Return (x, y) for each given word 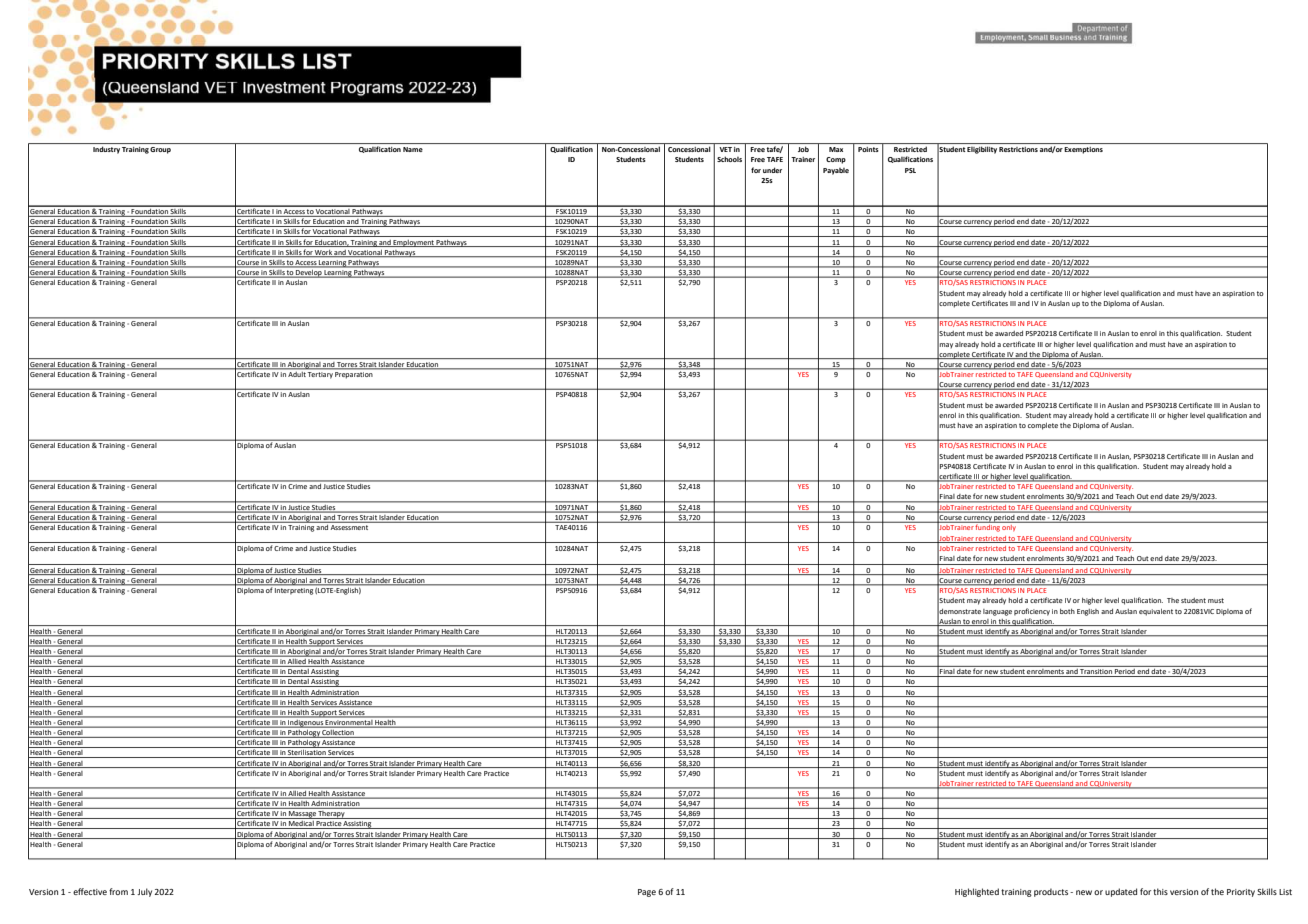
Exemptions (1083, 150)
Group (160, 150)
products (1052, 892)
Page (647, 893)
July (144, 892)
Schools (729, 159)
